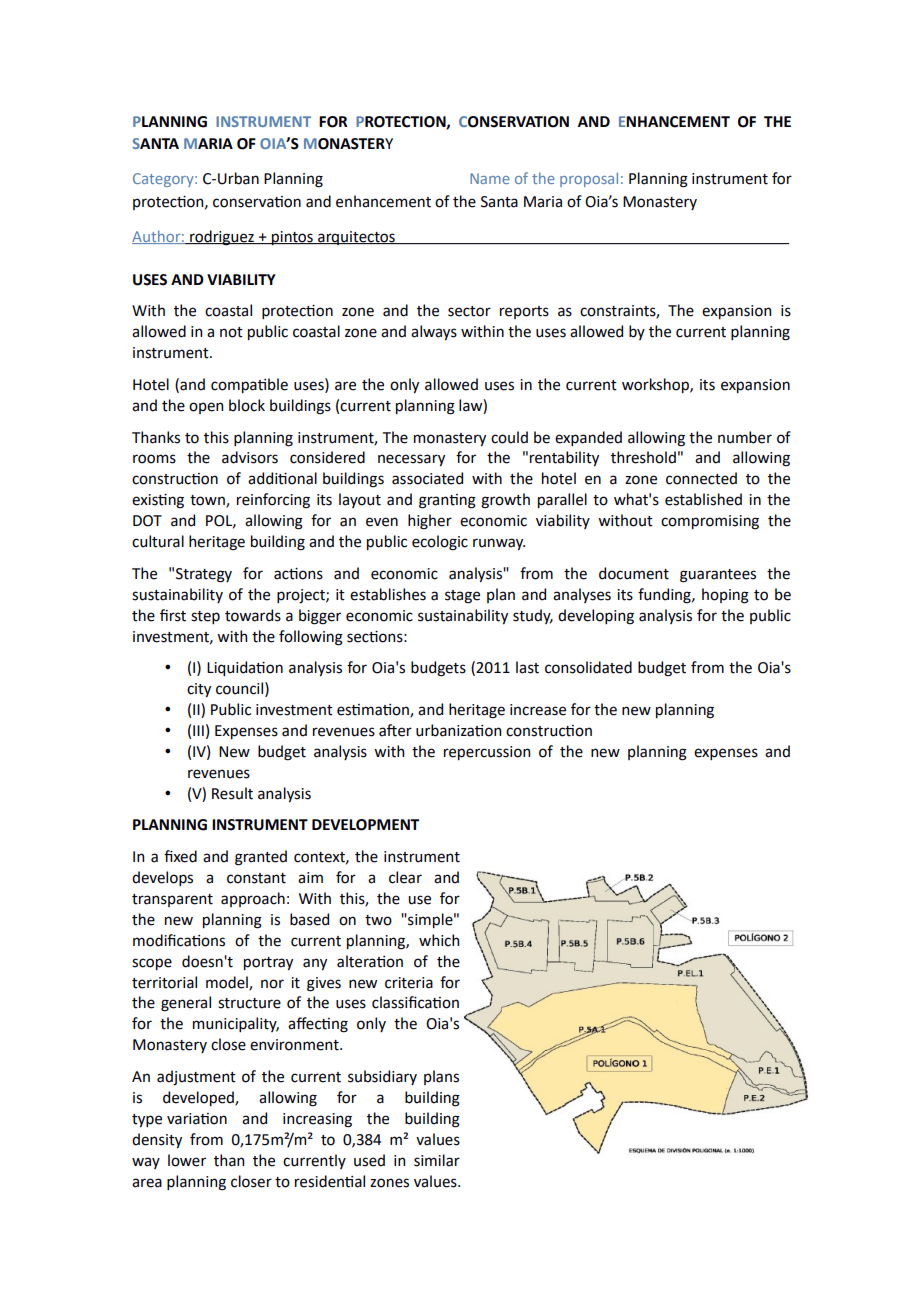 The image size is (924, 1308). What do you see at coordinates (199, 690) in the image?
I see `city` at bounding box center [199, 690].
